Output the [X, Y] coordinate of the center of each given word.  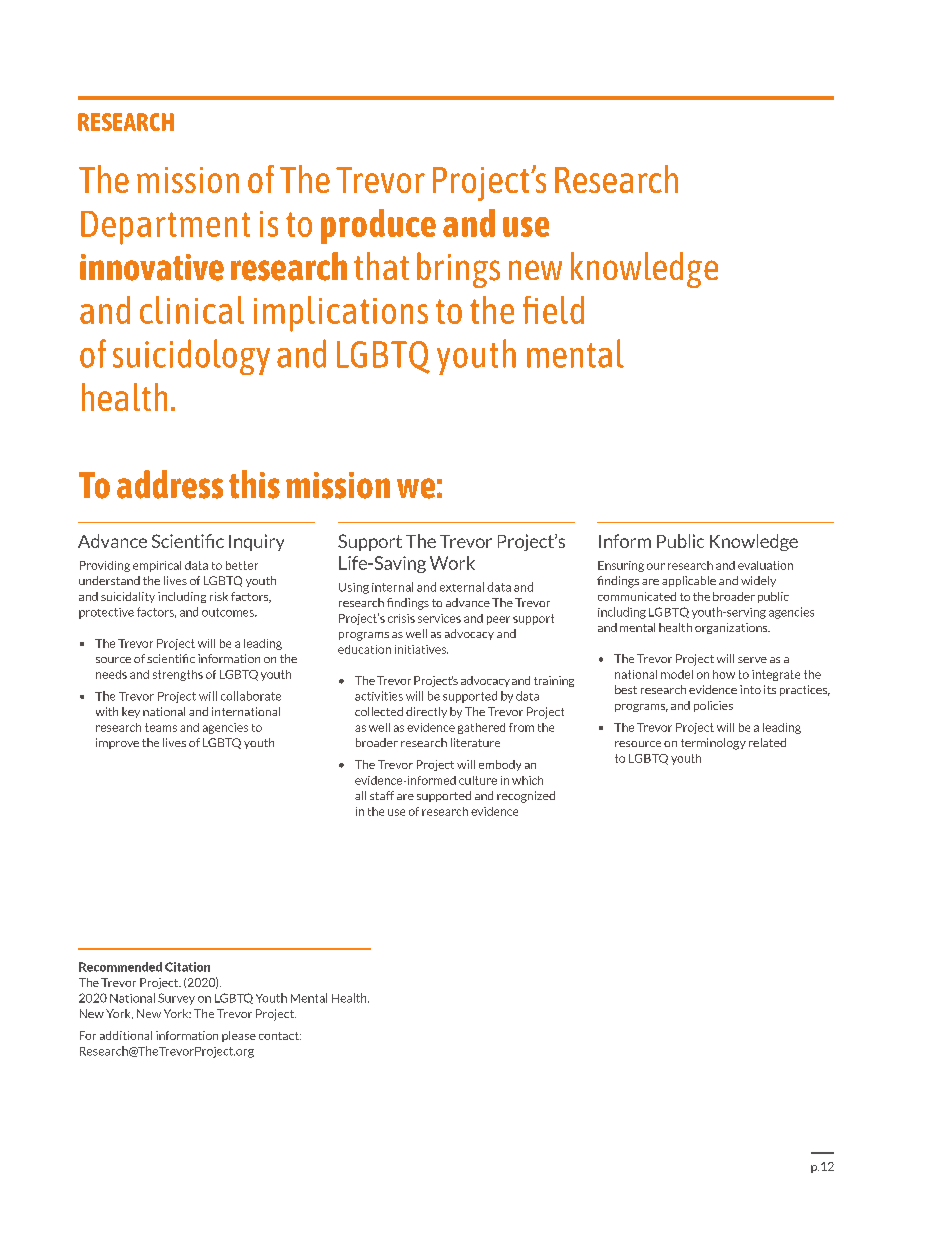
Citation [187, 967]
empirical [157, 566]
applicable [689, 581]
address [170, 484]
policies [713, 706]
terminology [713, 744]
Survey [176, 999]
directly [426, 712]
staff [382, 795]
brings [458, 270]
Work [452, 563]
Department [165, 228]
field [553, 310]
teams [161, 727]
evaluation [765, 565]
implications [341, 314]
